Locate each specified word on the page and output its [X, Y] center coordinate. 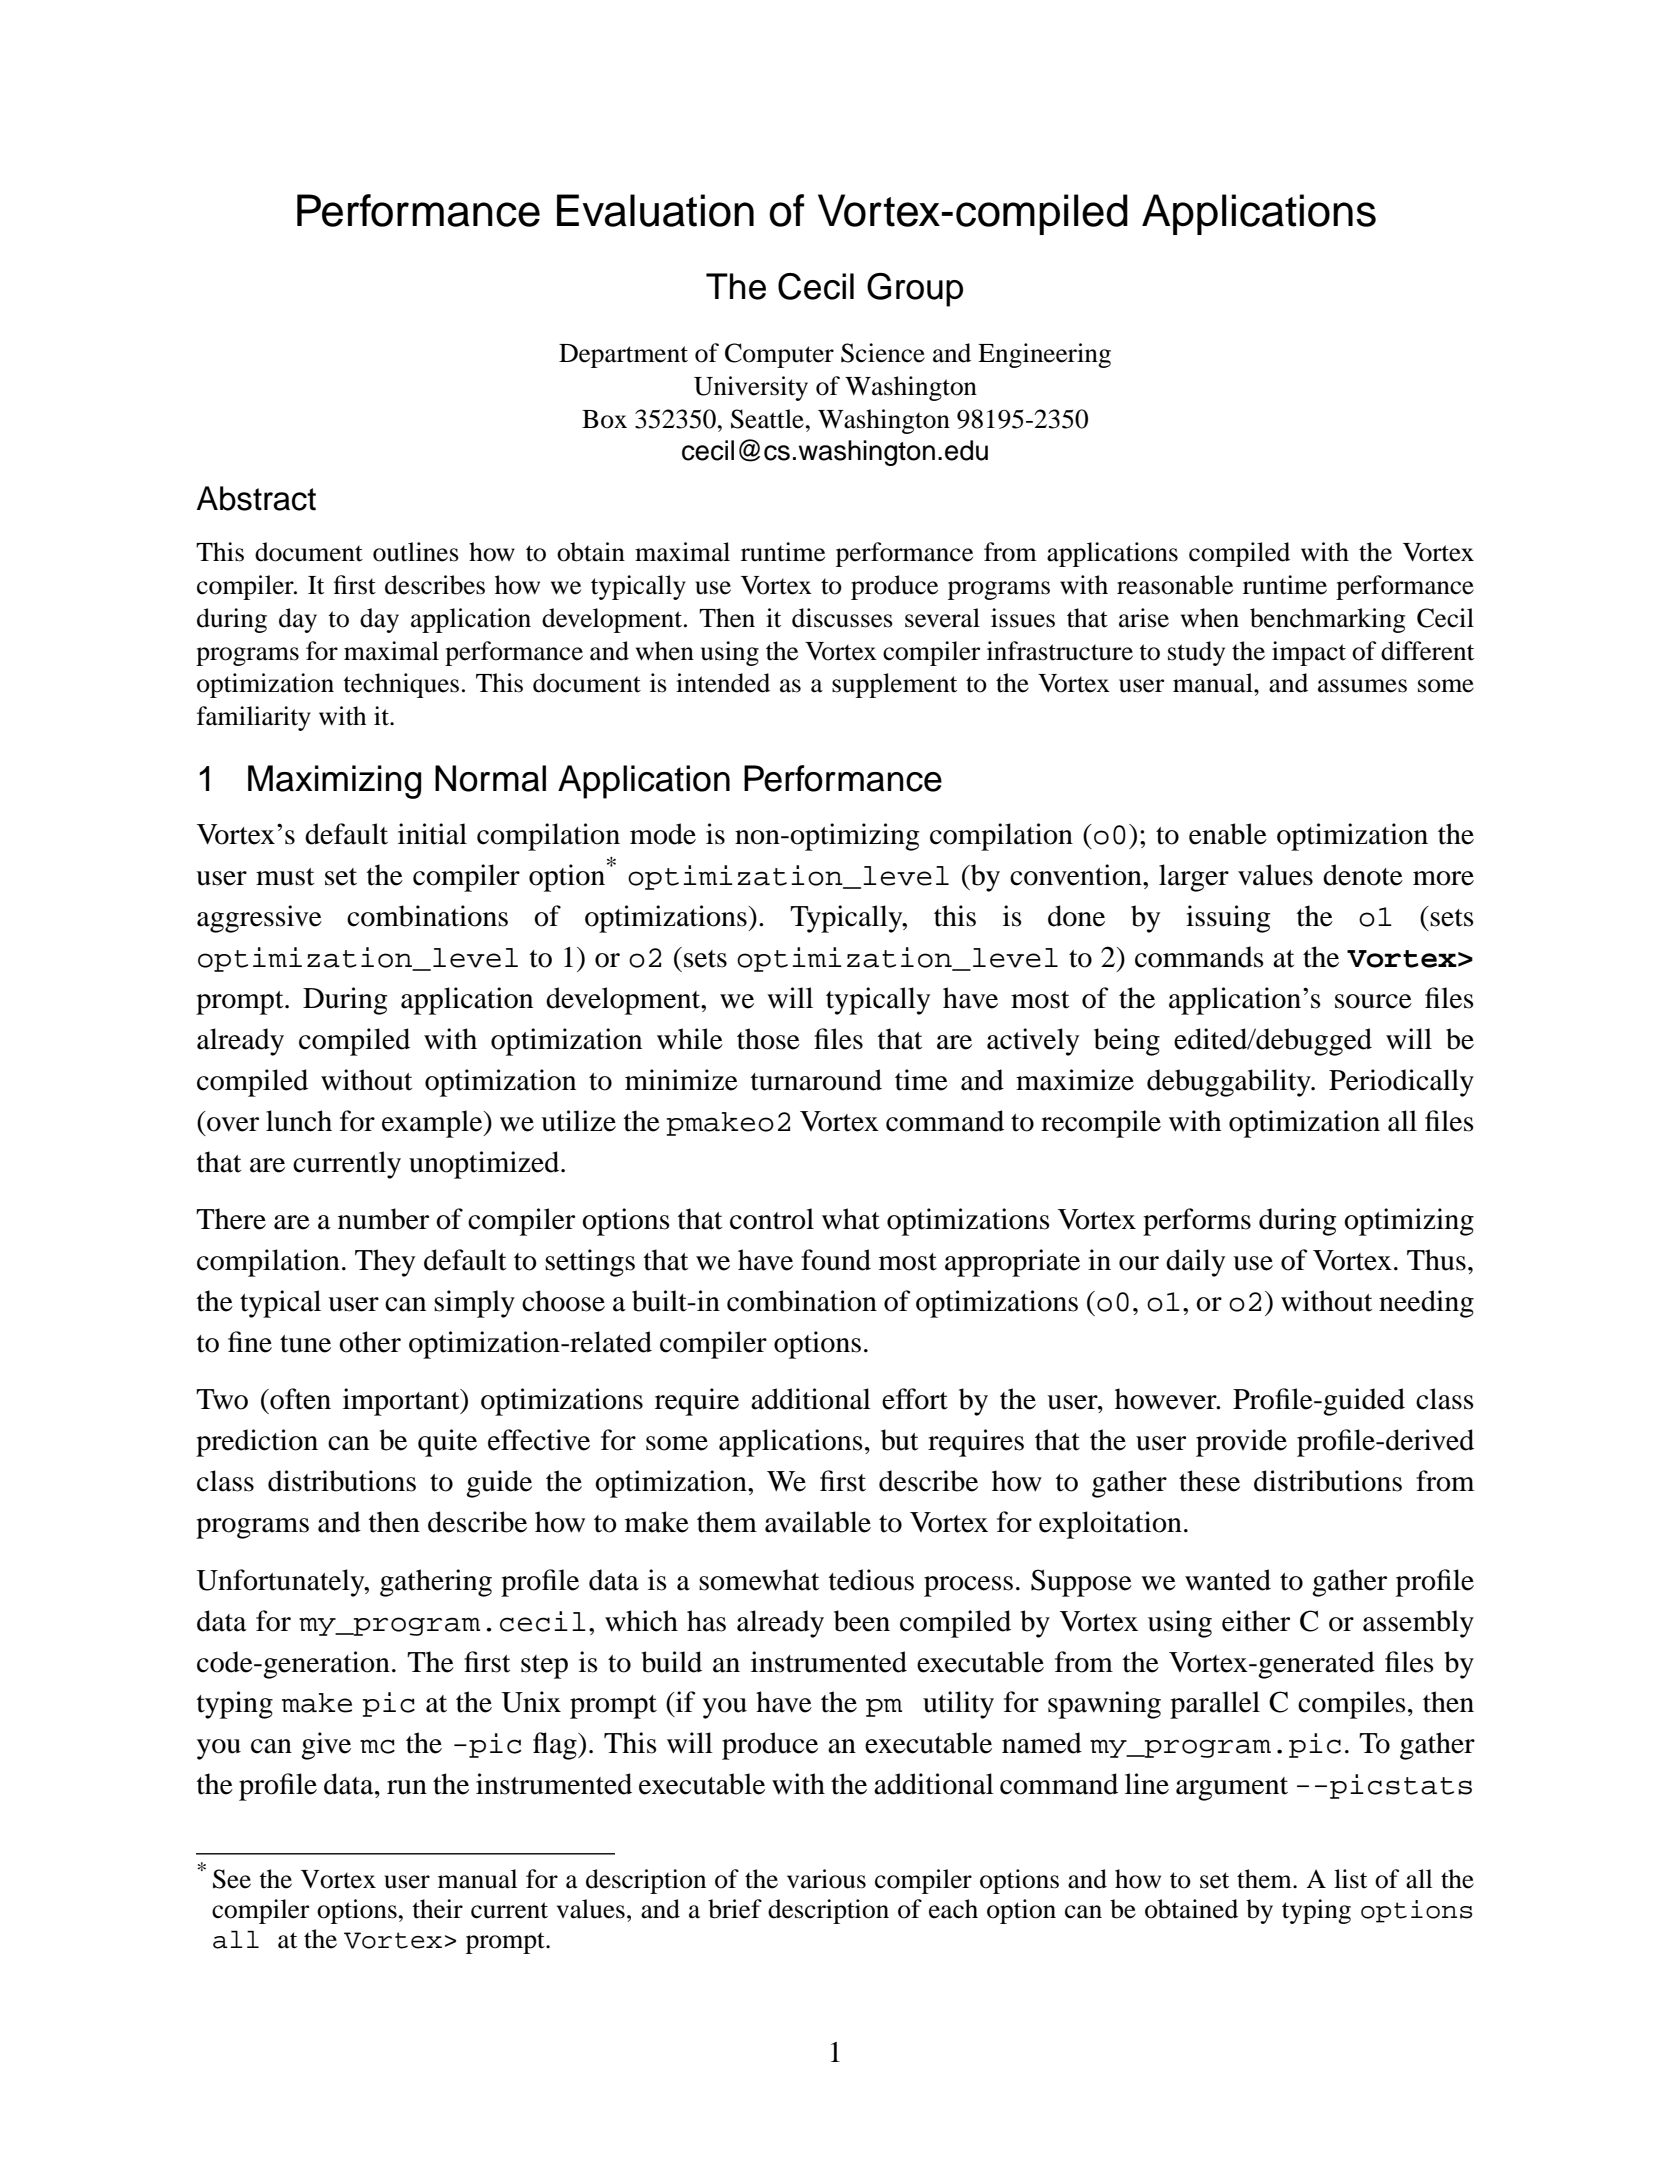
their [437, 1909]
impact [1309, 653]
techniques [401, 685]
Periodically [1401, 1083]
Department [623, 356]
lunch [299, 1121]
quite [447, 1443]
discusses [842, 618]
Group [915, 290]
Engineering [1044, 355]
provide [1241, 1443]
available [818, 1522]
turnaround [816, 1080]
